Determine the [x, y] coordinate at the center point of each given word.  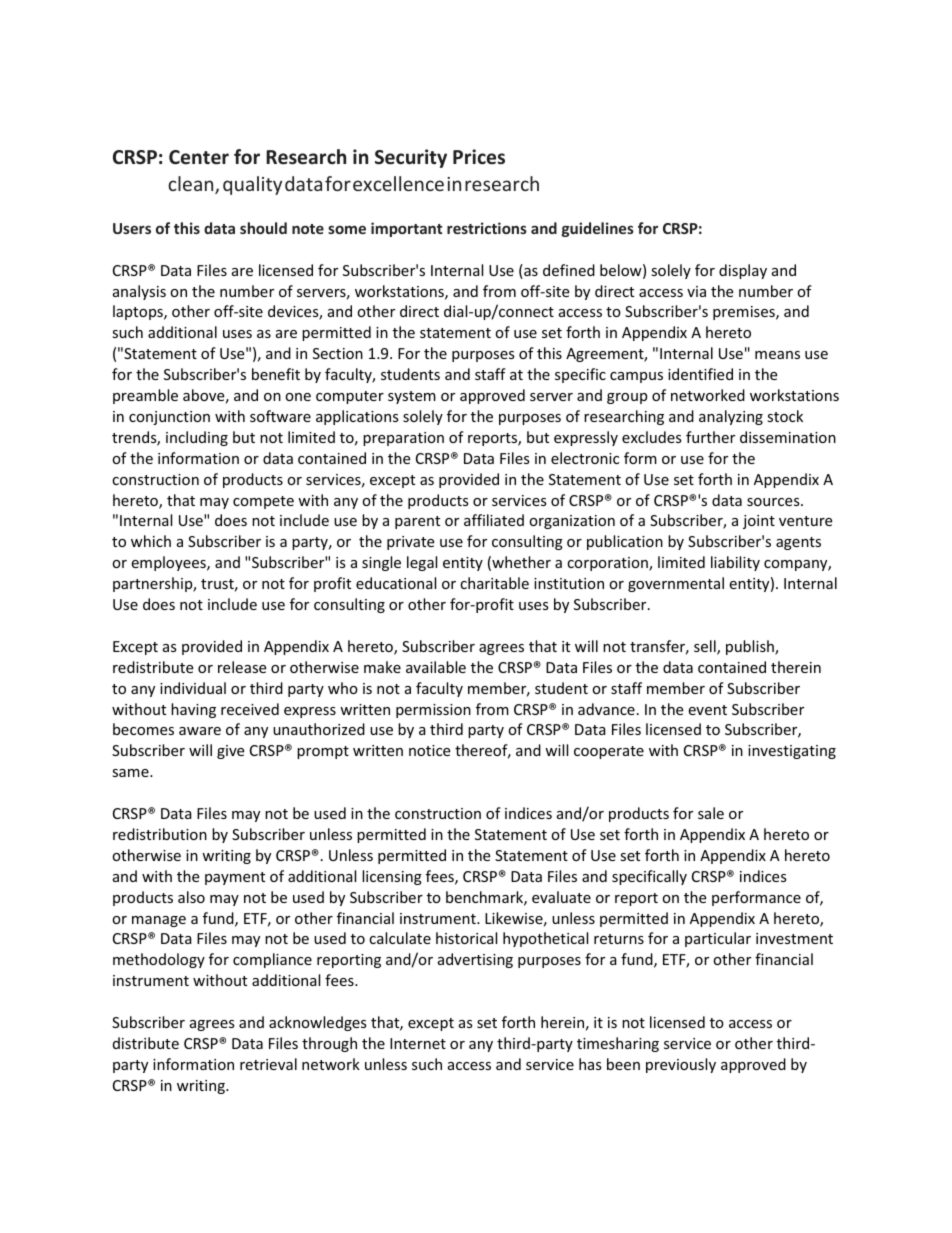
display [743, 271]
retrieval [268, 1064]
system [412, 397]
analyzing [731, 417]
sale [711, 813]
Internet [418, 1043]
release [242, 667]
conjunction [169, 418]
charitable [494, 583]
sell [706, 647]
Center [199, 157]
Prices [479, 157]
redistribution [160, 834]
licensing [392, 877]
